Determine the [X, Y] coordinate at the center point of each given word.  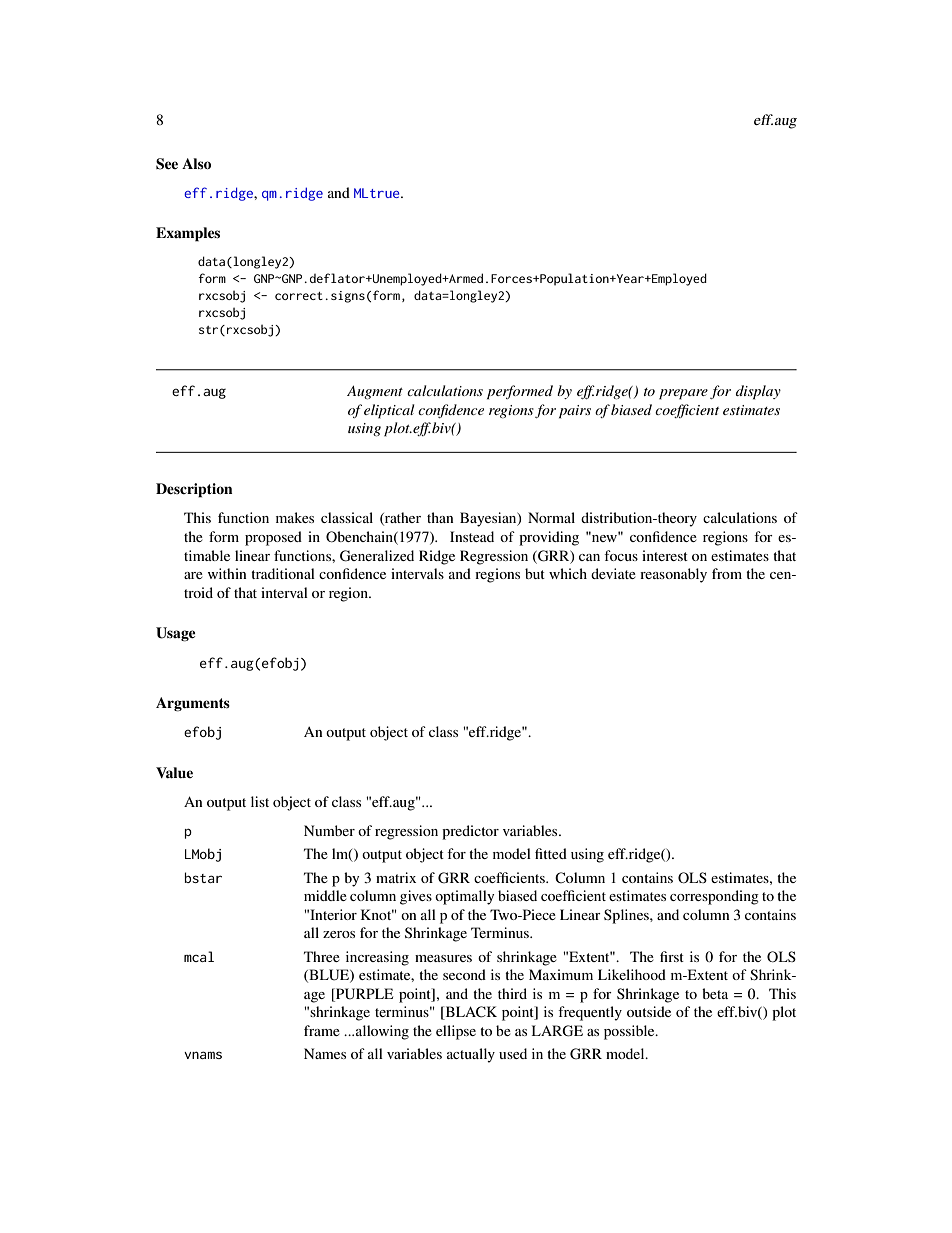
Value [174, 772]
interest [665, 555]
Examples [188, 234]
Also [196, 163]
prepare [683, 394]
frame [322, 1030]
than [440, 517]
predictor [470, 832]
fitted [551, 853]
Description [194, 490]
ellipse [456, 1032]
